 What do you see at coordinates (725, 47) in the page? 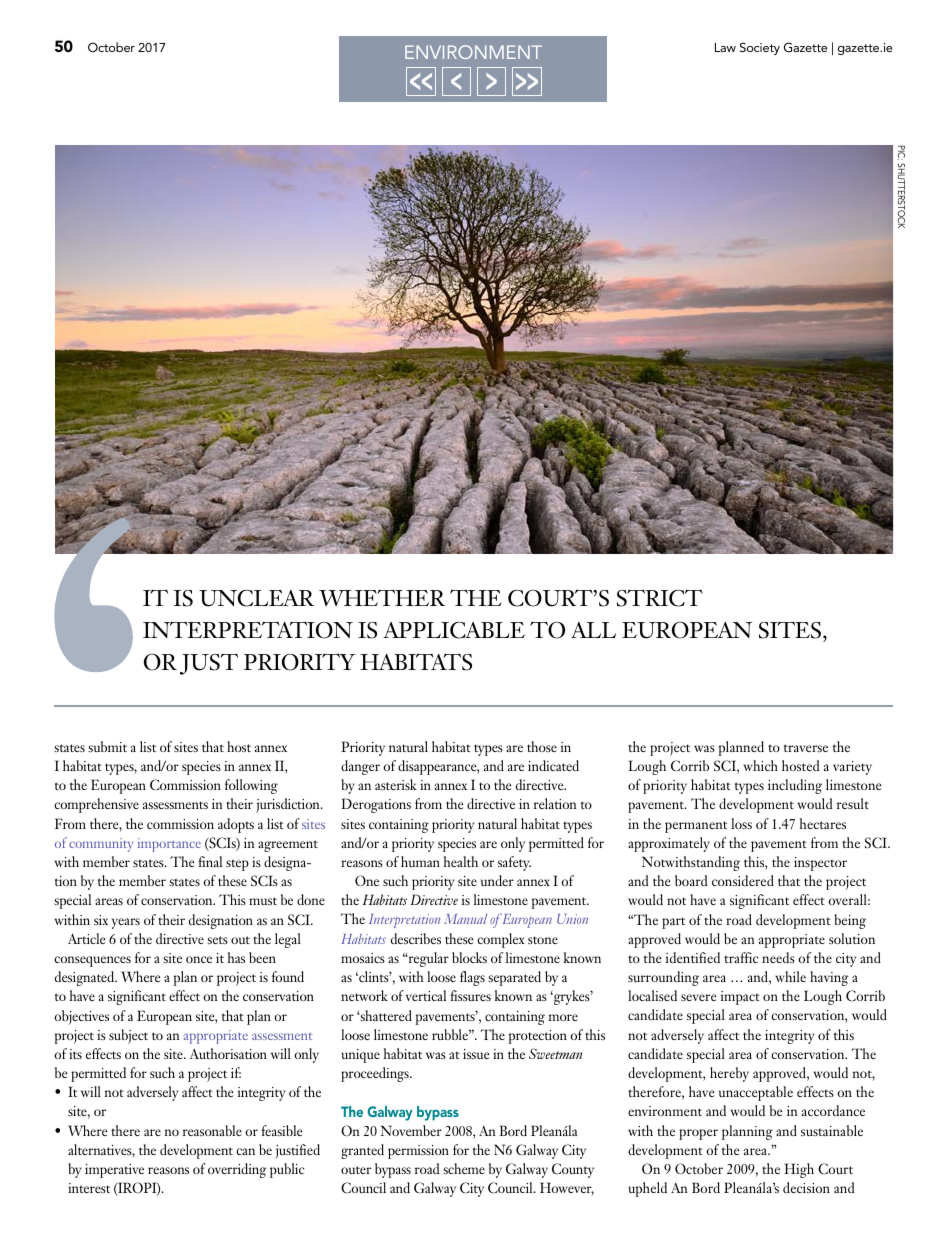
I see `Law` at bounding box center [725, 47].
